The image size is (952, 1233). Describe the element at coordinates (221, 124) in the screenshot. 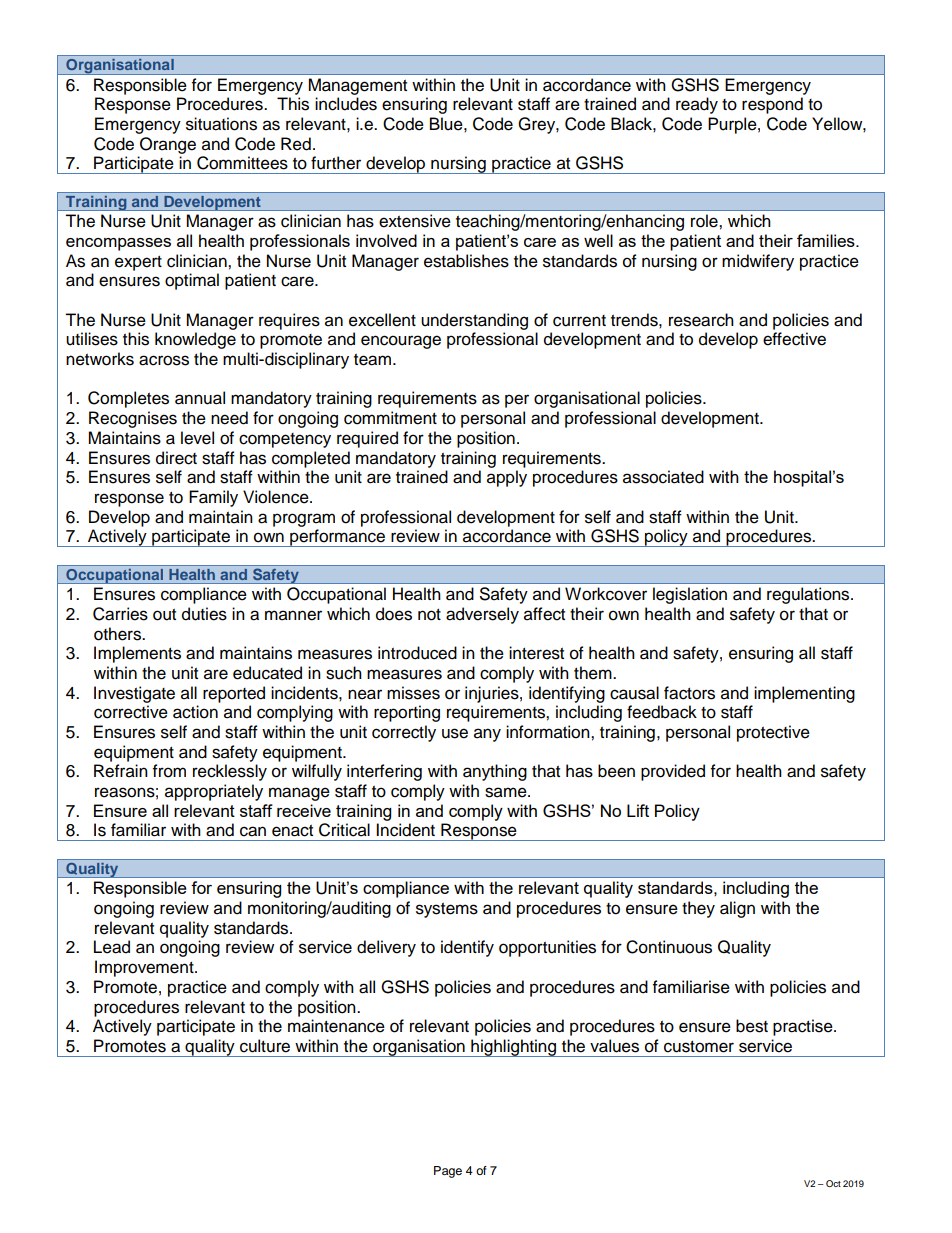

I see `situations` at that location.
